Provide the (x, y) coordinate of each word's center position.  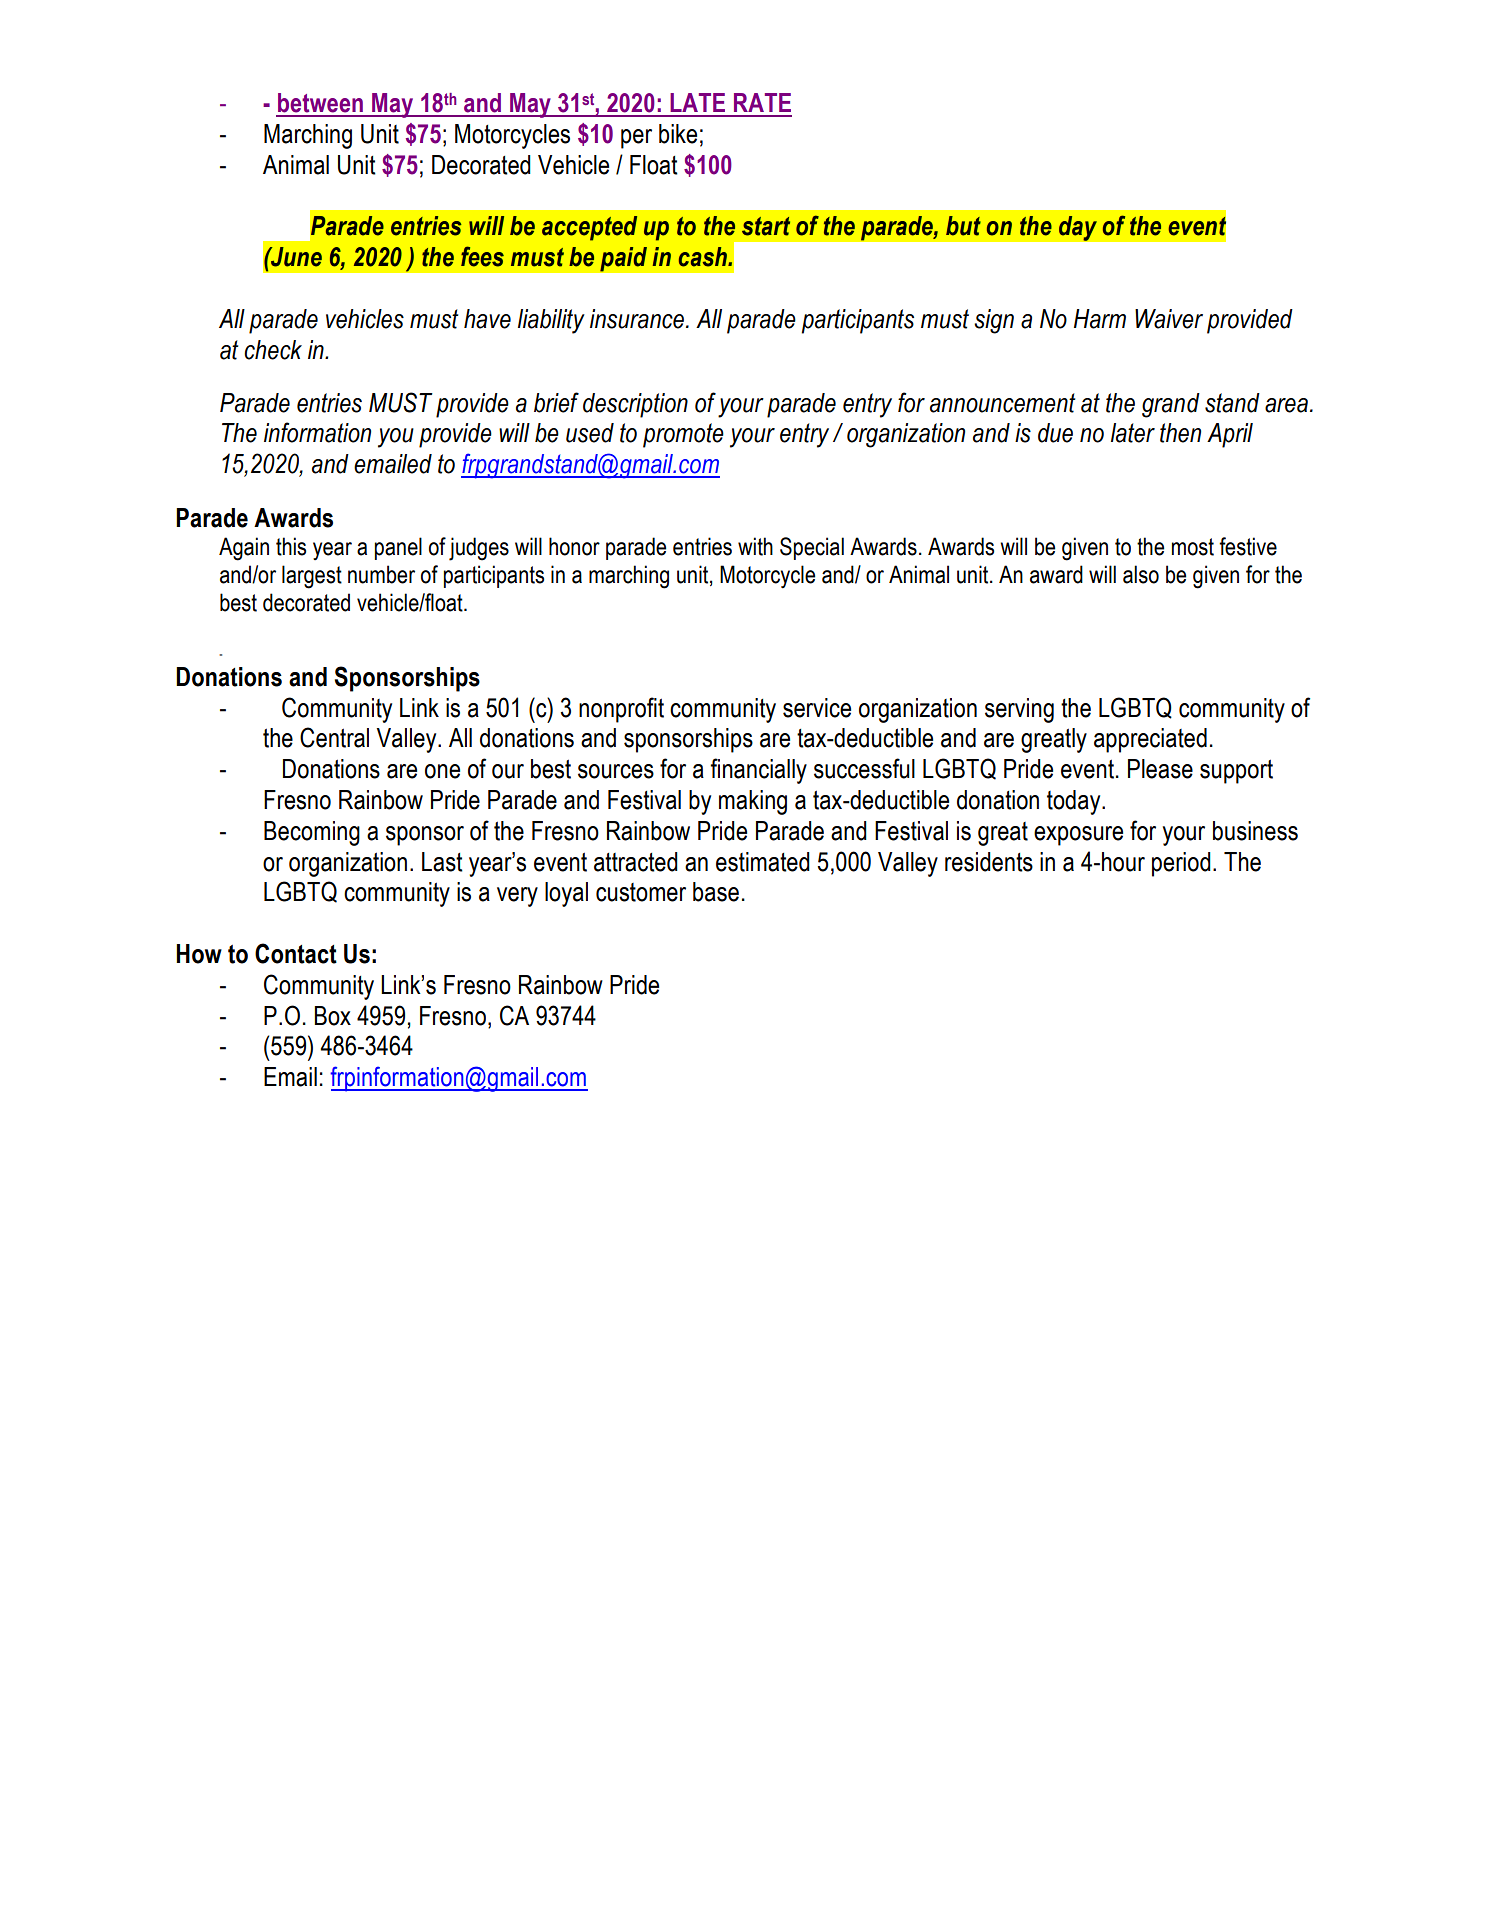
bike (678, 134)
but (963, 226)
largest (312, 577)
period (1181, 864)
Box (333, 1016)
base (716, 892)
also (1141, 574)
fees (482, 256)
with (755, 546)
